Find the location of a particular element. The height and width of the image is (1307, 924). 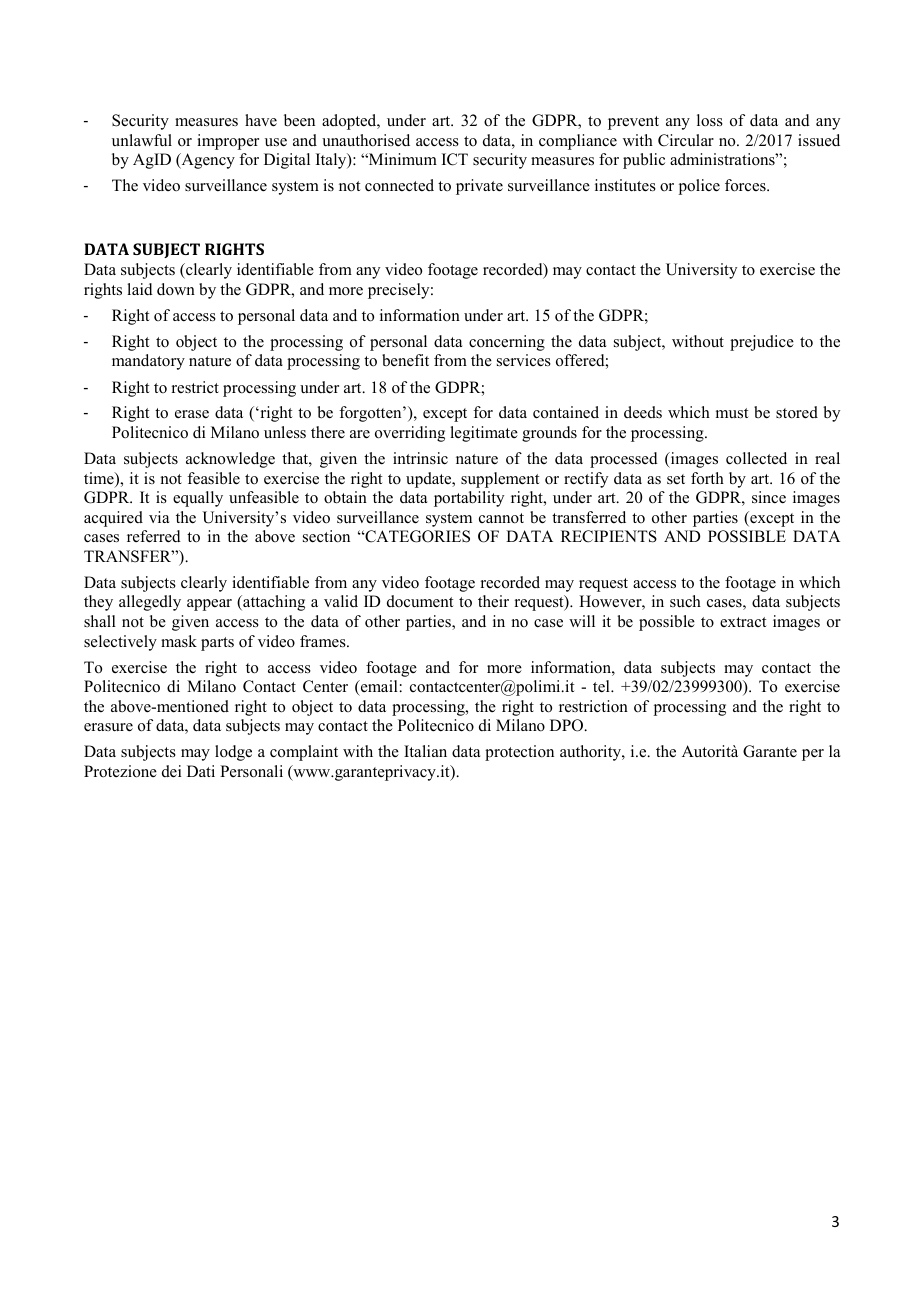

Dati is located at coordinates (201, 771).
